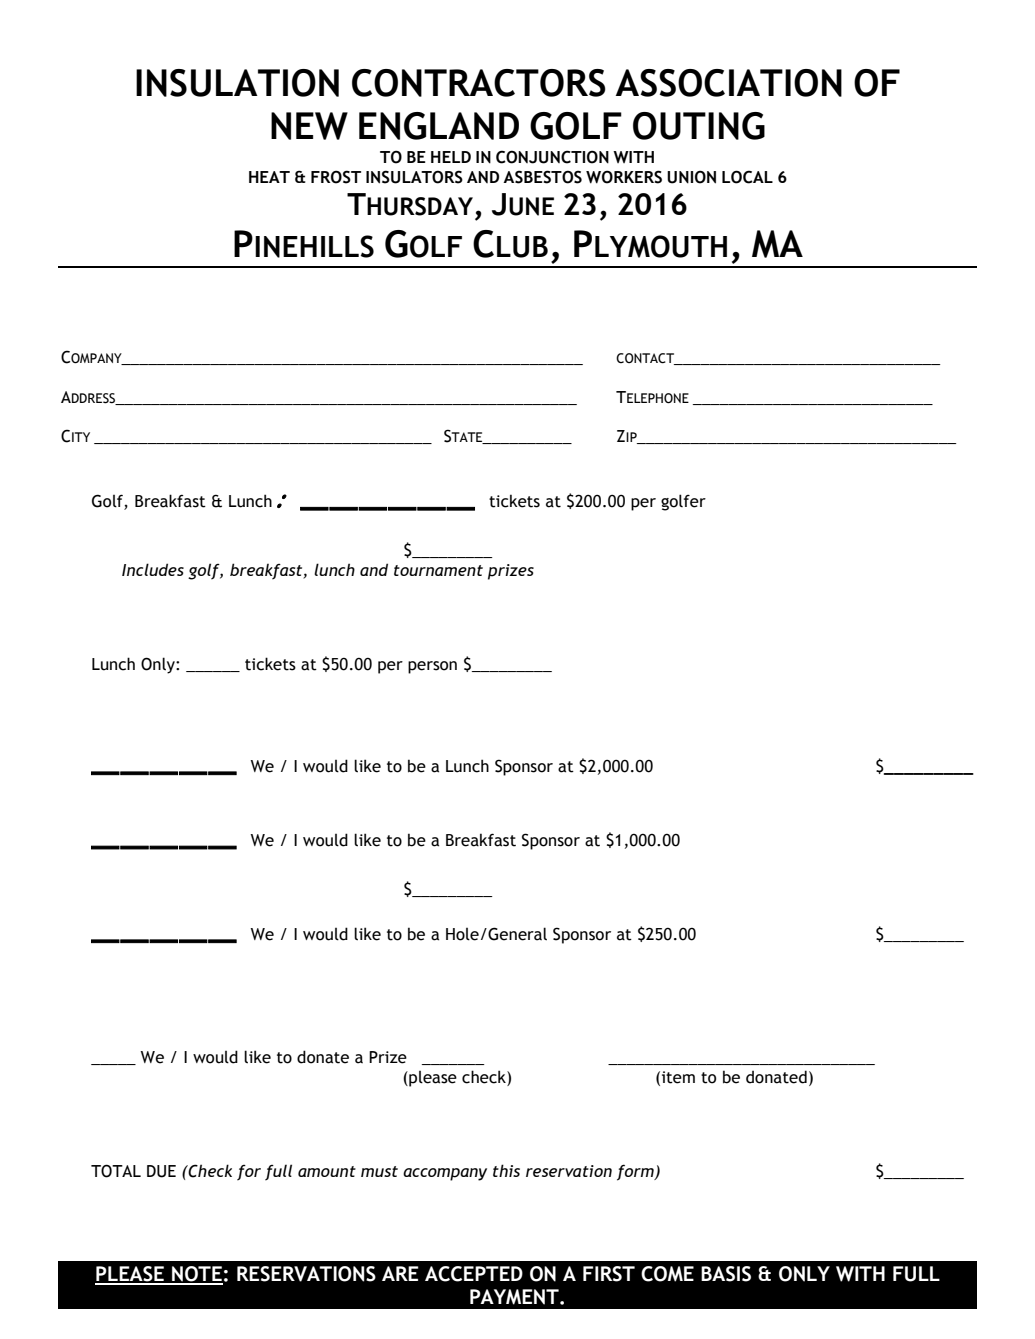 The width and height of the screenshot is (1035, 1339). I want to click on form, so click(636, 1172).
